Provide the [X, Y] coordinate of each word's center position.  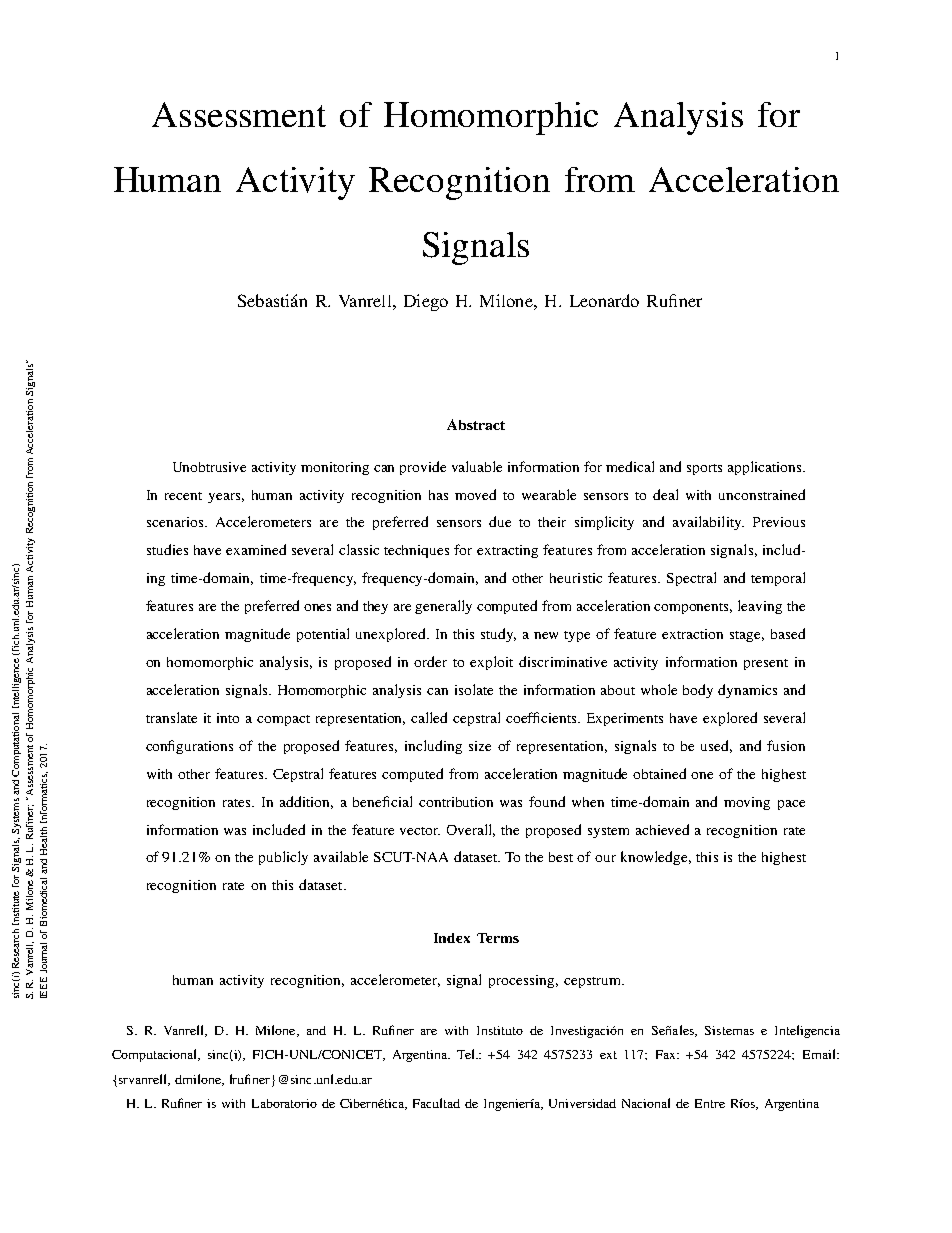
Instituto [500, 1030]
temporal [778, 579]
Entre [710, 1103]
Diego [426, 302]
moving [747, 803]
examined [256, 549]
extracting [507, 551]
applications [766, 468]
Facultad [436, 1103]
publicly [283, 858]
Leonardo [604, 300]
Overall [471, 830]
